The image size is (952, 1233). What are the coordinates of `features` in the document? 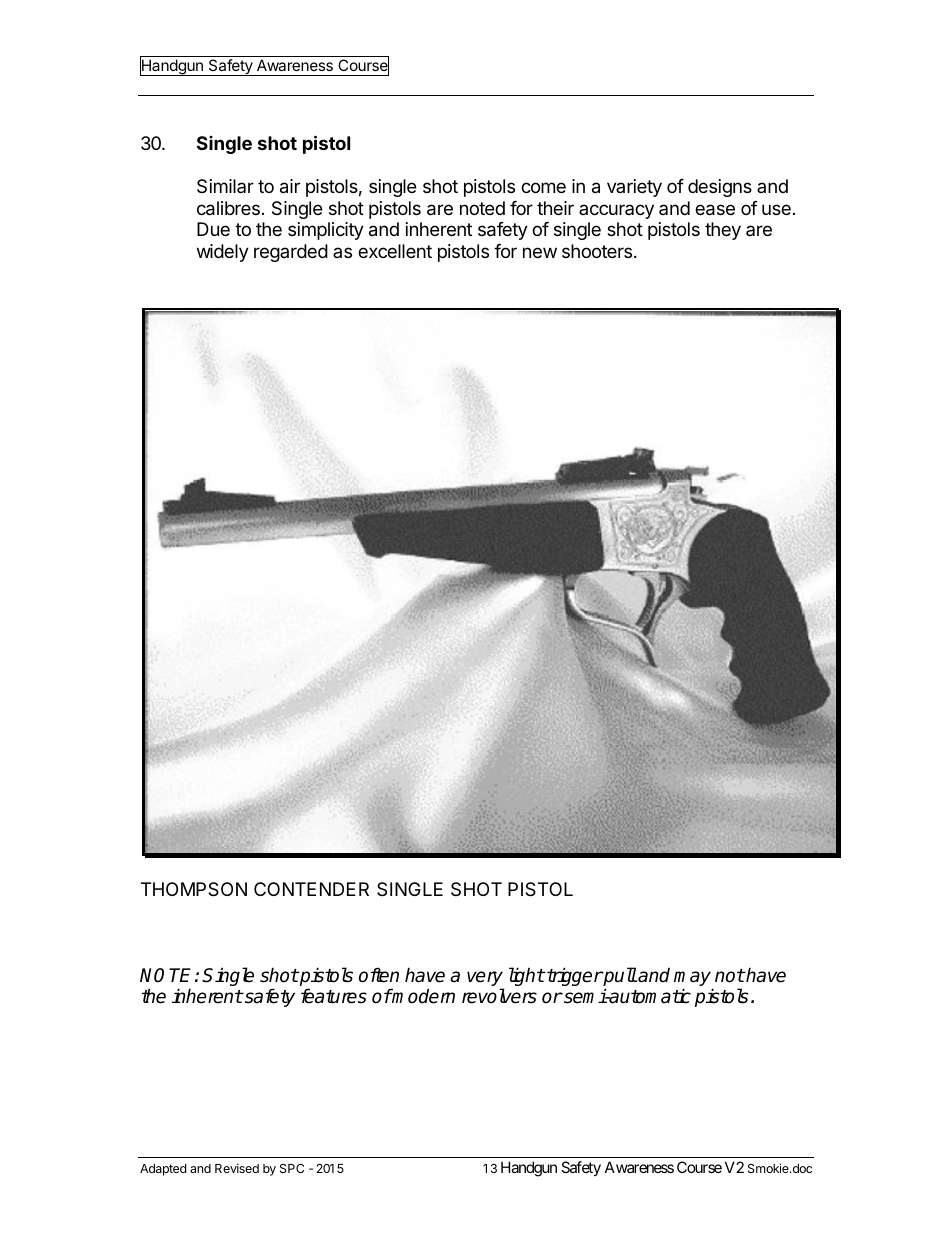 It's located at (334, 996).
